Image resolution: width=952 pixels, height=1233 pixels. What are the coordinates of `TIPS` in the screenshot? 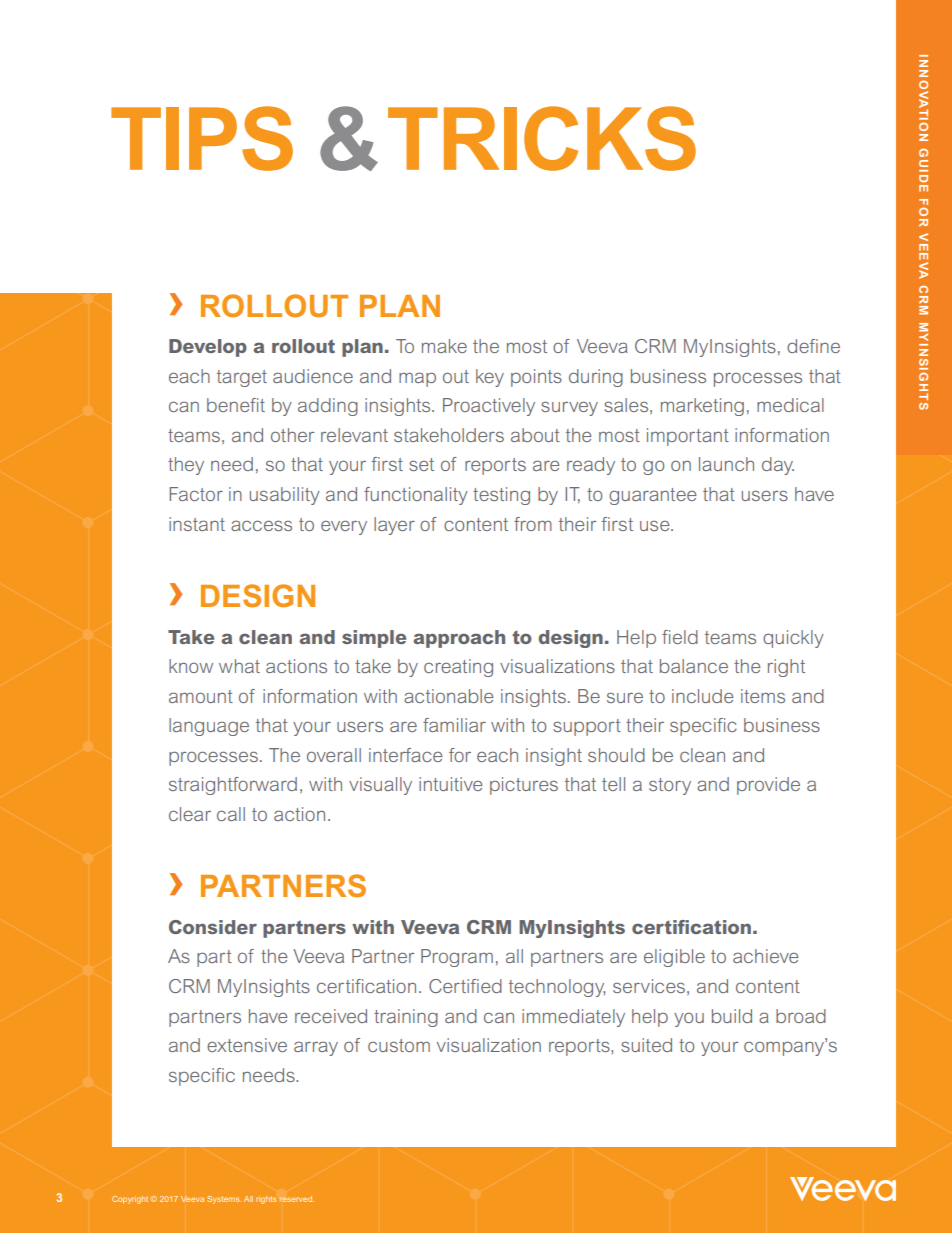 It's located at (202, 138).
